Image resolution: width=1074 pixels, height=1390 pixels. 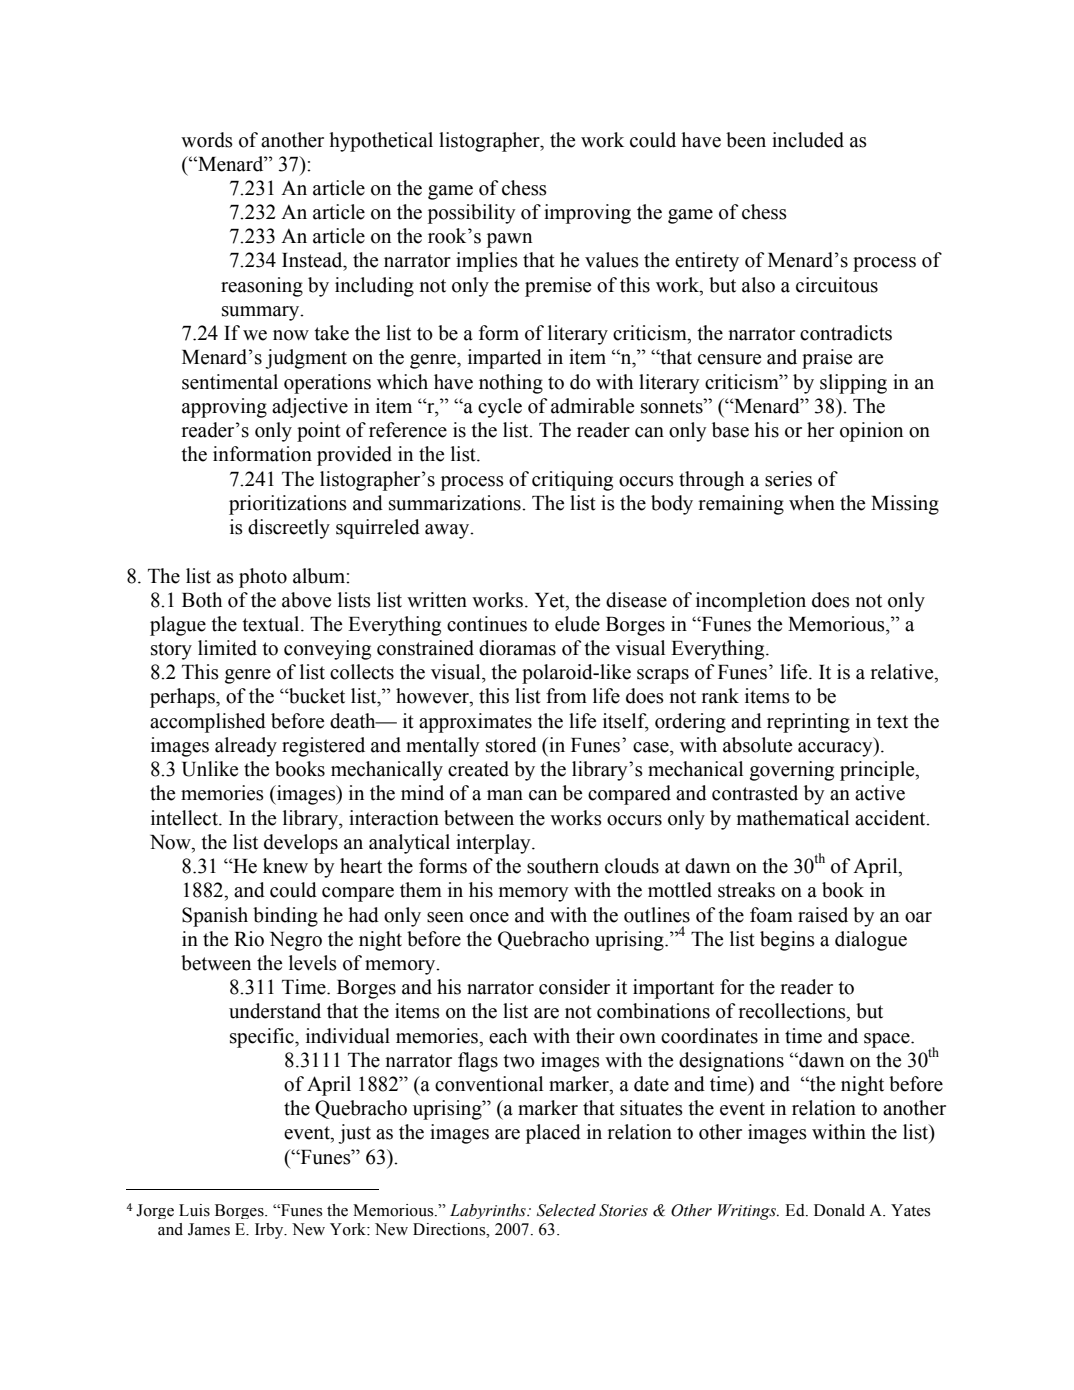 I want to click on improving, so click(x=587, y=214).
